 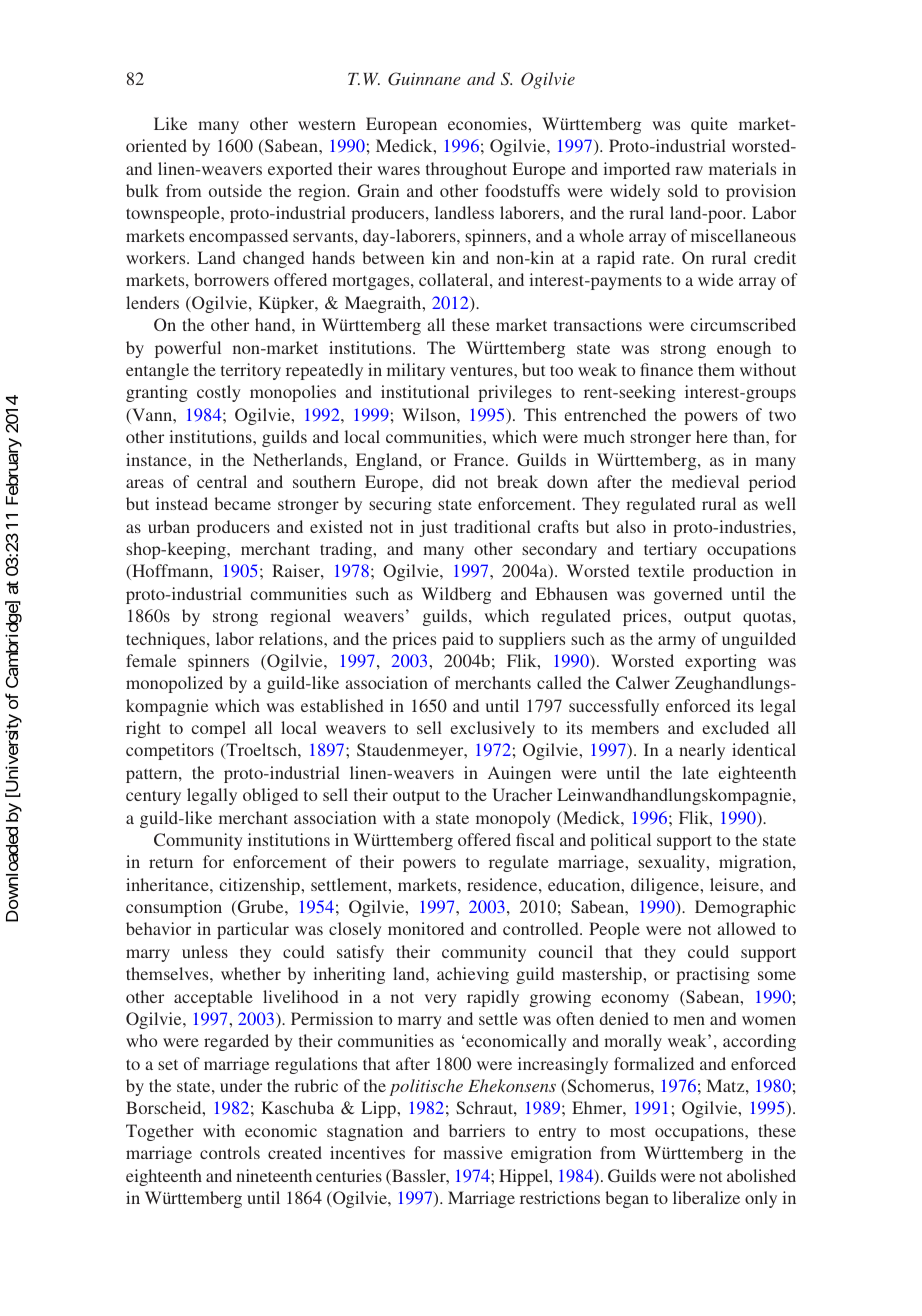 What do you see at coordinates (706, 1197) in the image?
I see `liberalize` at bounding box center [706, 1197].
